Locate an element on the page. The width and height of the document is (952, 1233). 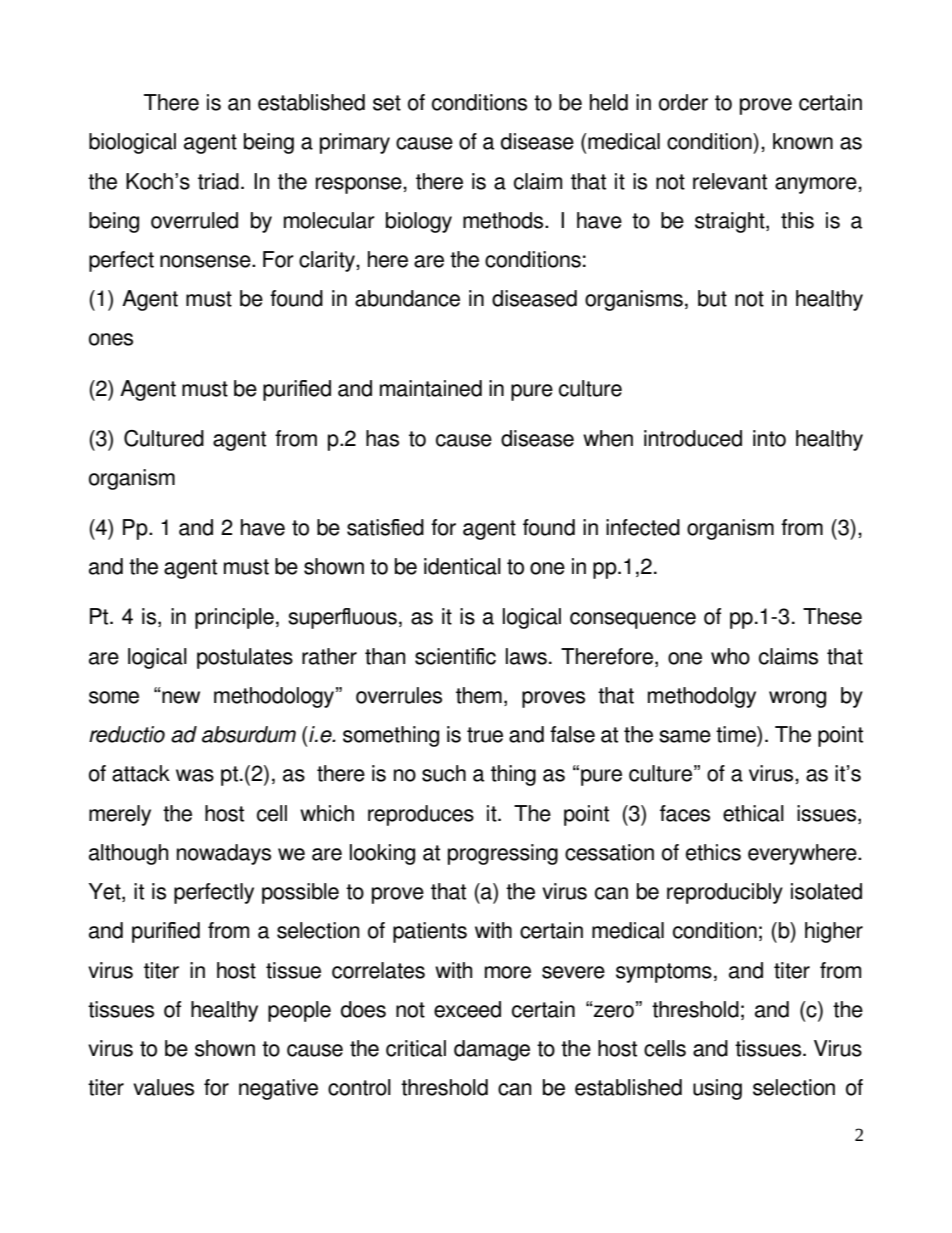
into is located at coordinates (769, 438).
